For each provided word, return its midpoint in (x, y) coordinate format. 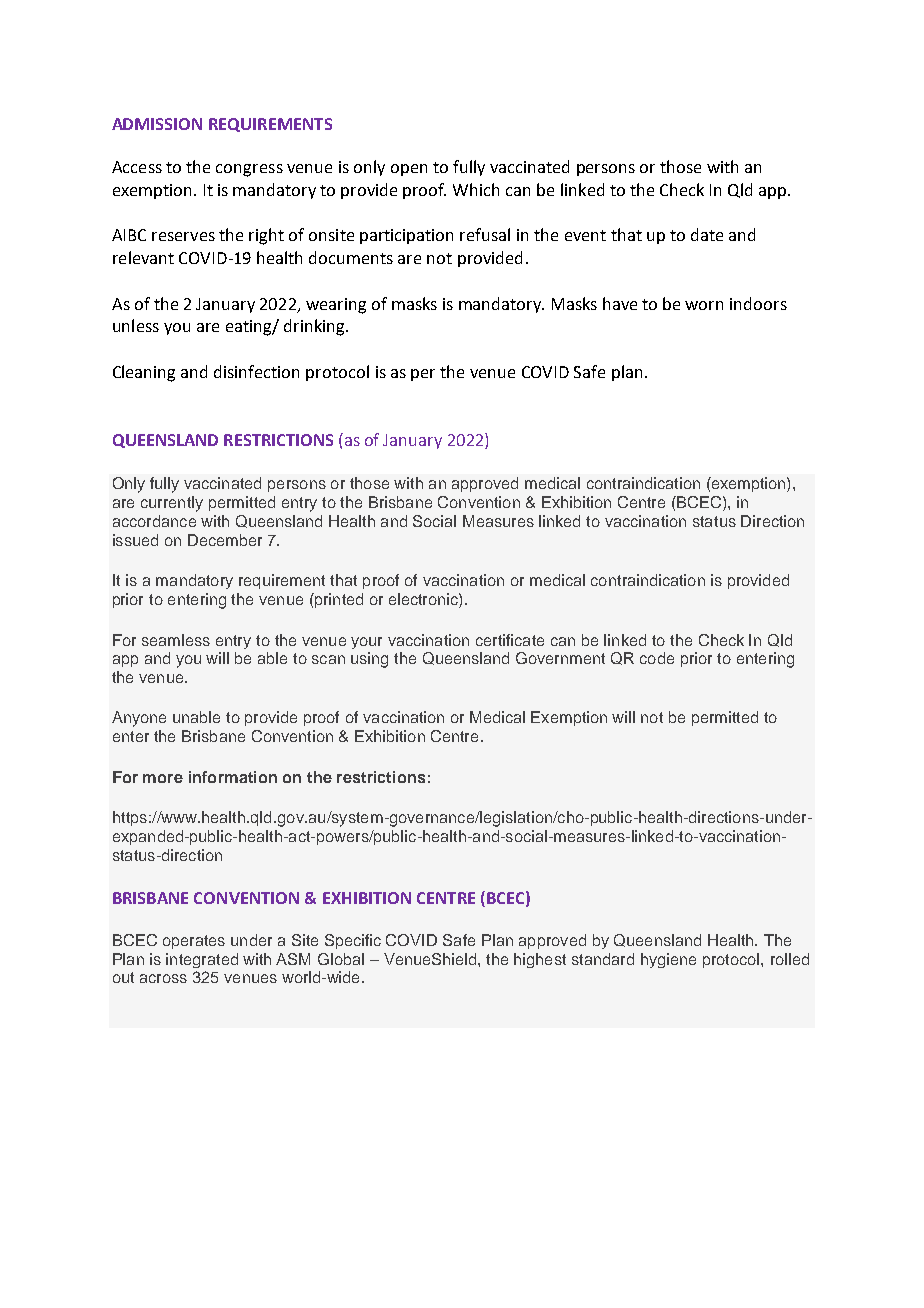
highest (540, 960)
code (657, 658)
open (409, 170)
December (225, 540)
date (707, 234)
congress (249, 170)
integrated (202, 960)
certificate (510, 640)
